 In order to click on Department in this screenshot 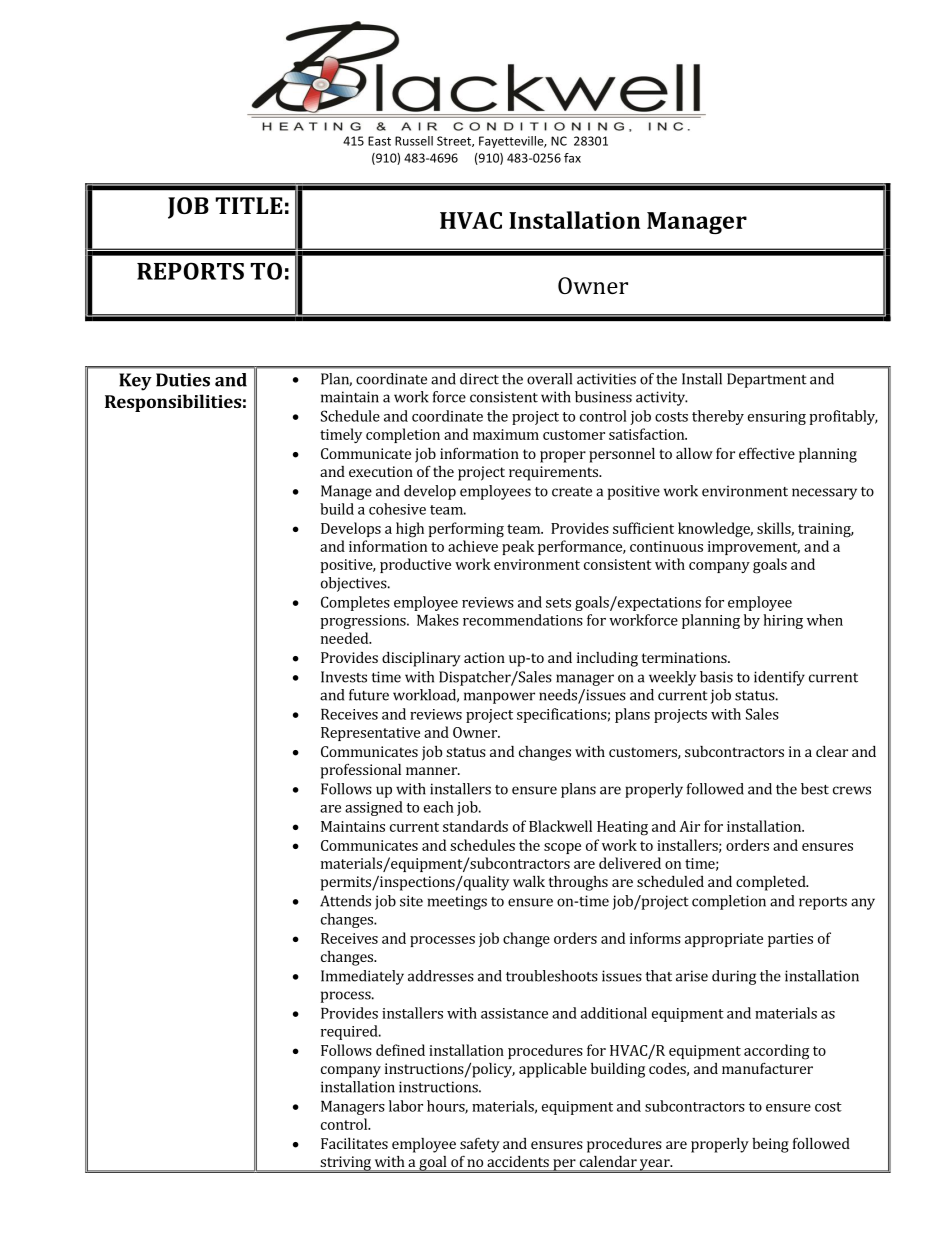, I will do `click(767, 380)`.
